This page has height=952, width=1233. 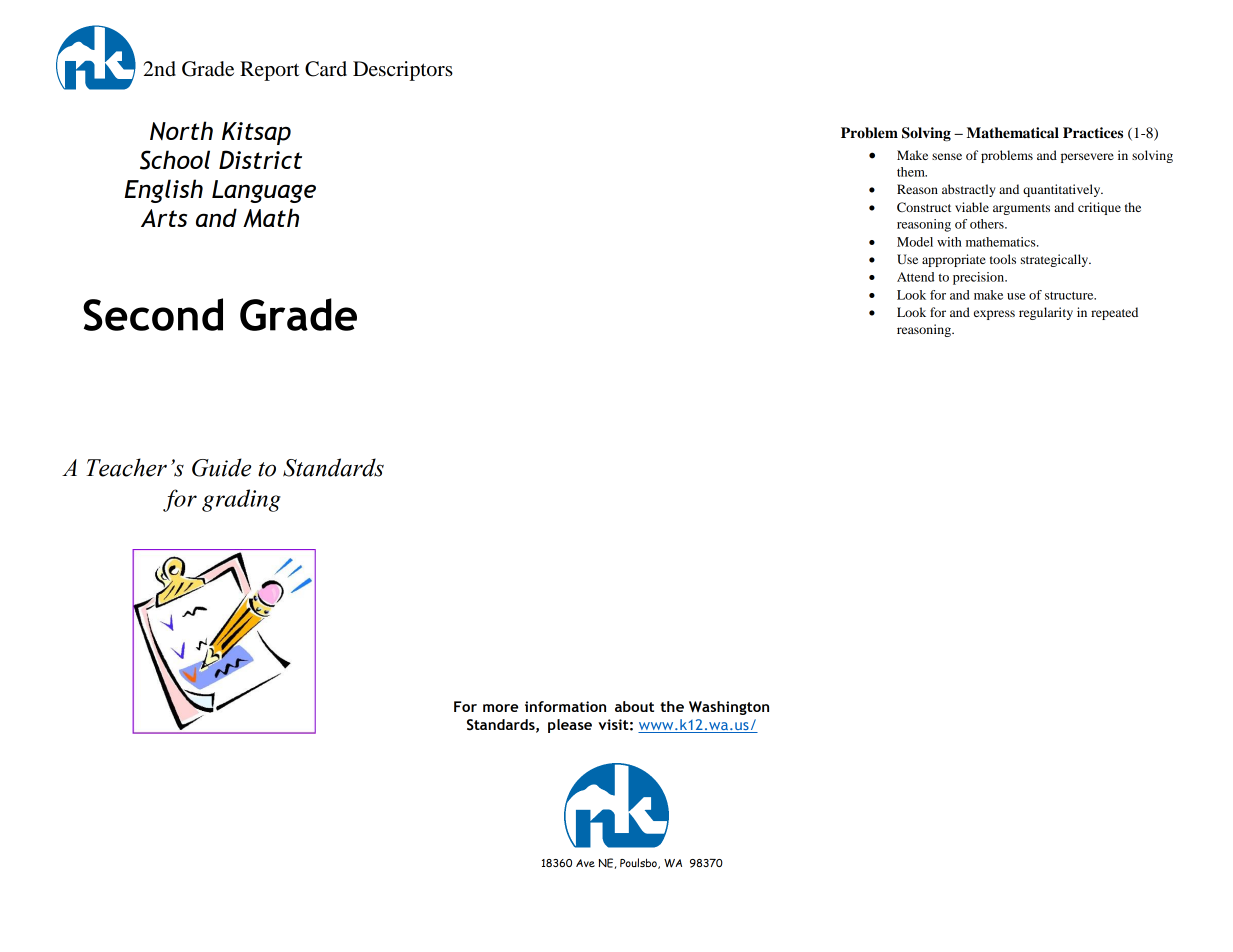 What do you see at coordinates (570, 726) in the page?
I see `please` at bounding box center [570, 726].
